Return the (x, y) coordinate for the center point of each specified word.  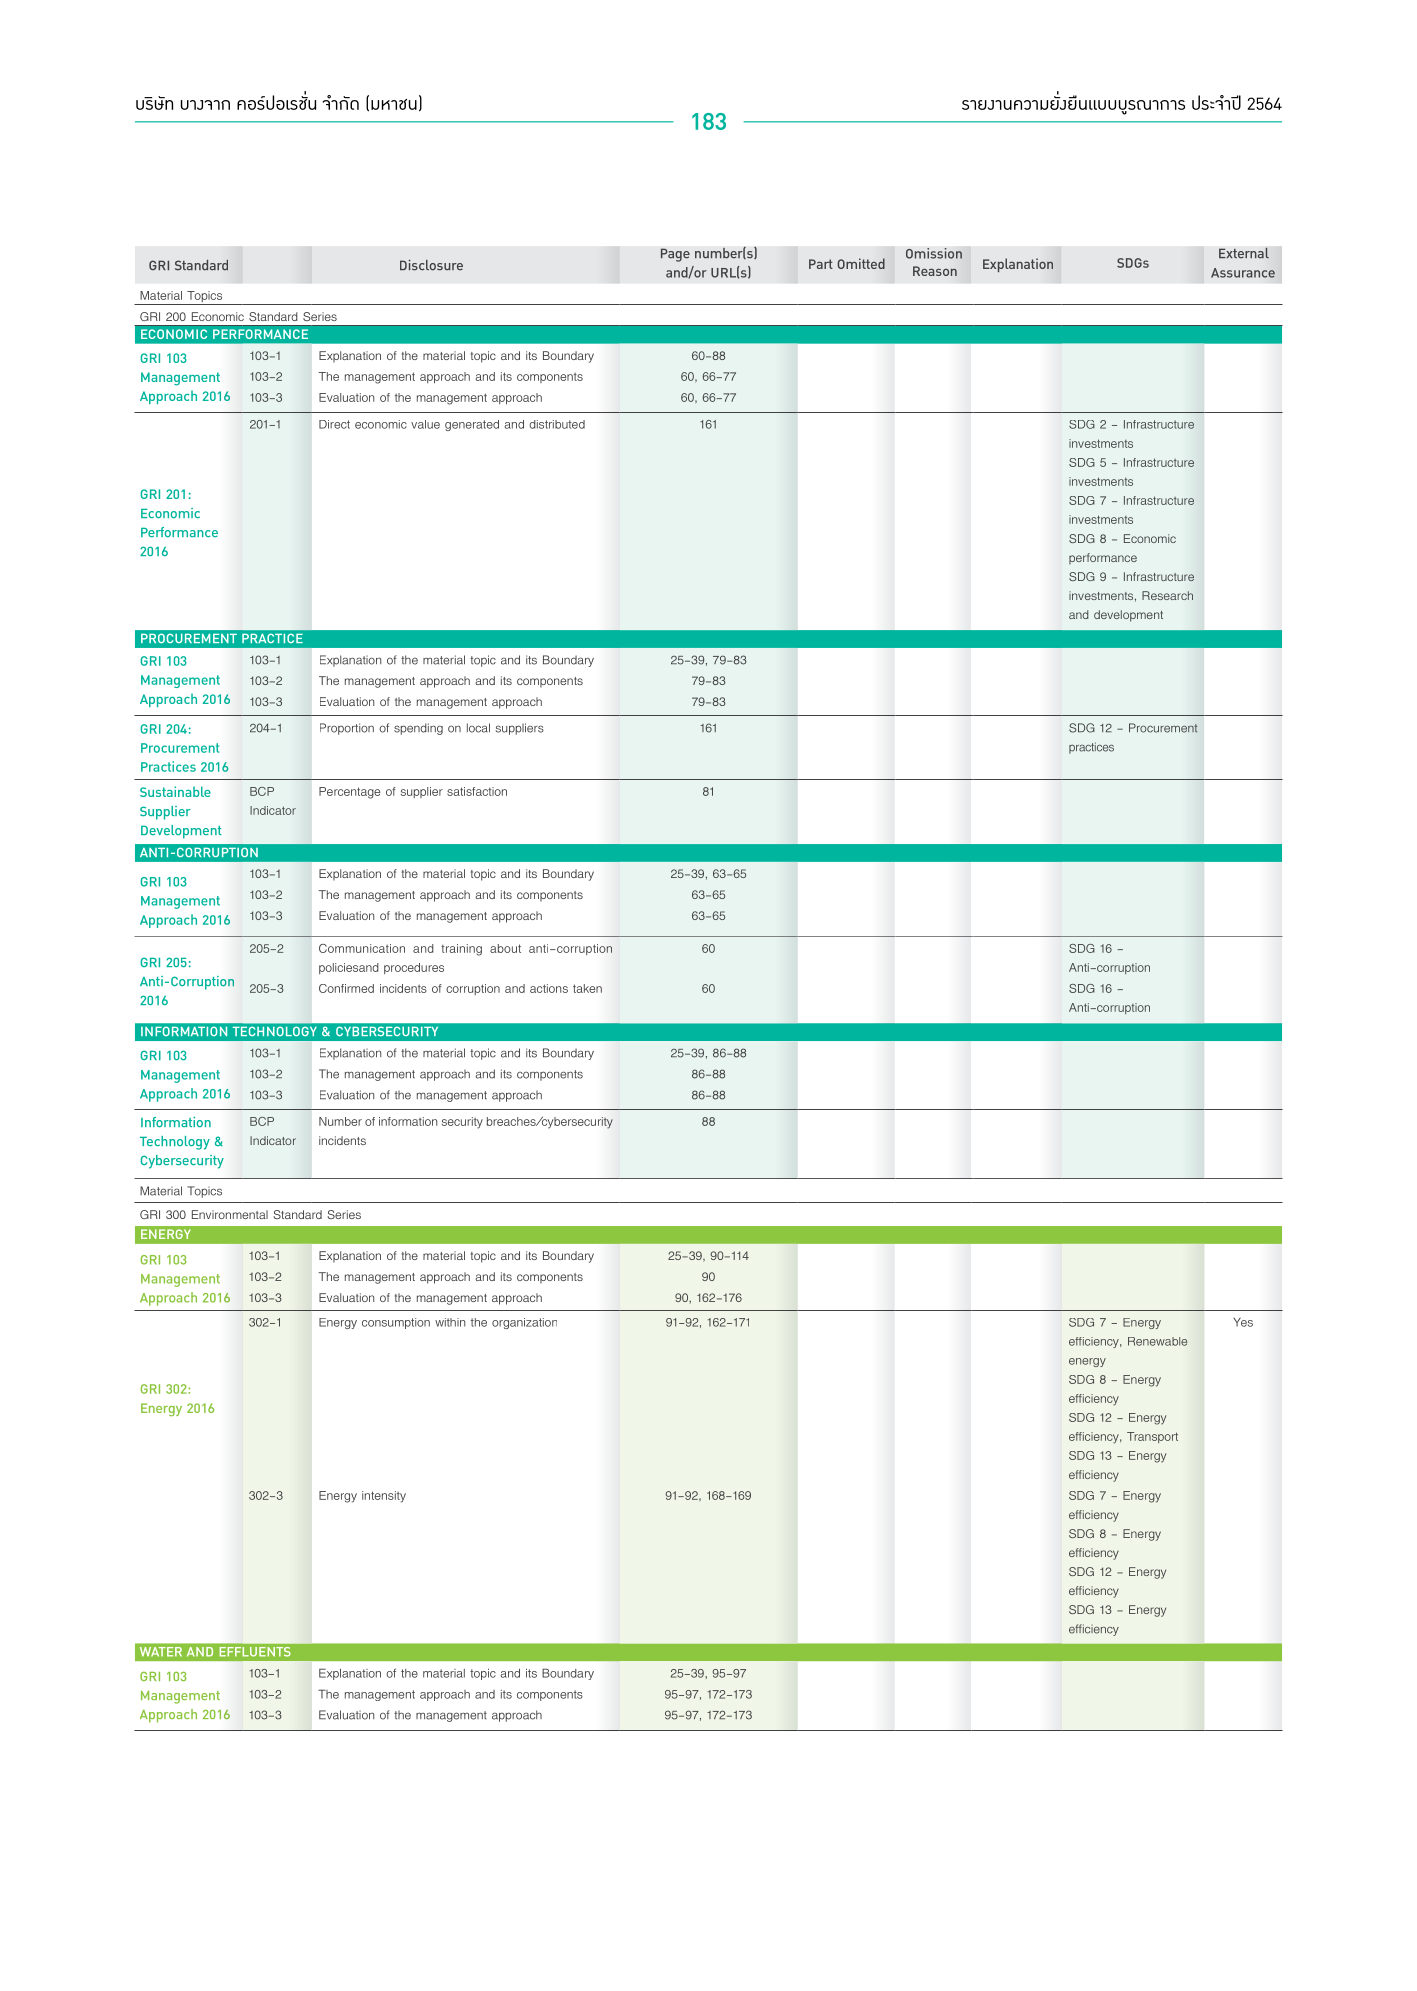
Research (1167, 595)
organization (524, 1323)
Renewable (1157, 1341)
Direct (334, 424)
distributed (557, 424)
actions (549, 988)
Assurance (1243, 273)
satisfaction (477, 791)
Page (675, 255)
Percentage (349, 793)
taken (587, 988)
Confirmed (346, 988)
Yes (1243, 1322)
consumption (396, 1323)
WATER (161, 1651)
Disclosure (431, 265)
